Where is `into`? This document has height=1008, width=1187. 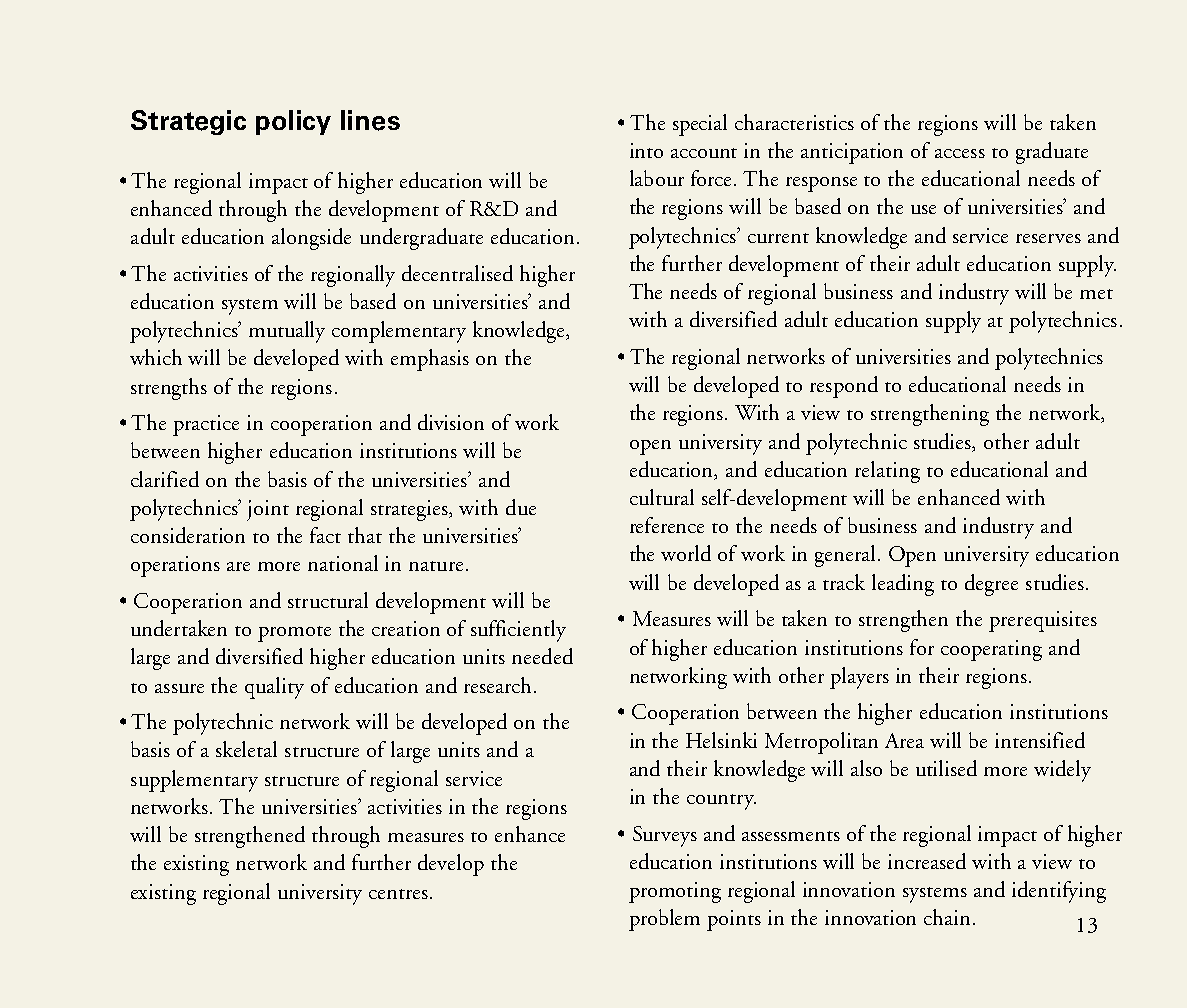
into is located at coordinates (646, 150).
